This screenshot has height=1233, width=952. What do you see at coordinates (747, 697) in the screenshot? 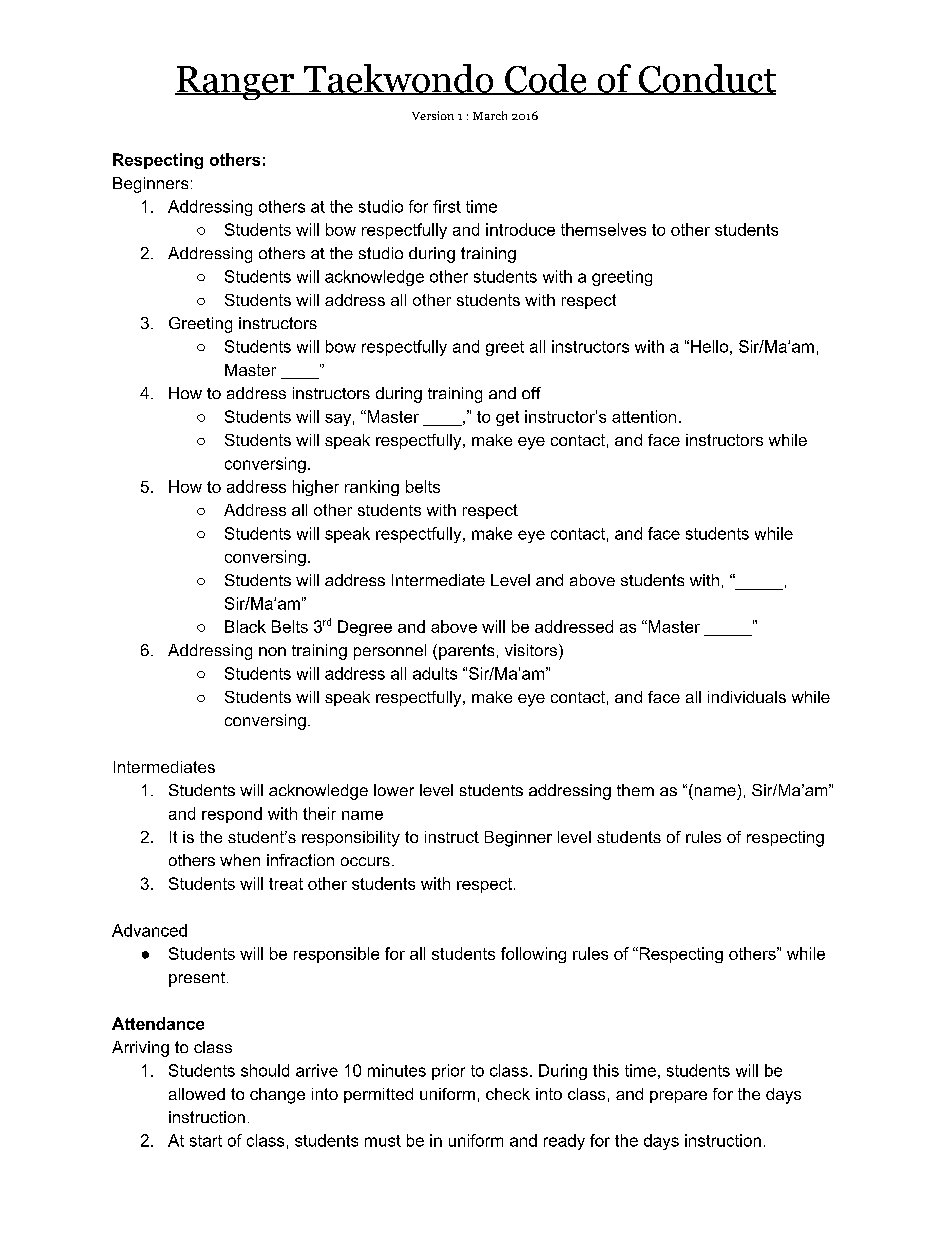
I see `individuals` at bounding box center [747, 697].
